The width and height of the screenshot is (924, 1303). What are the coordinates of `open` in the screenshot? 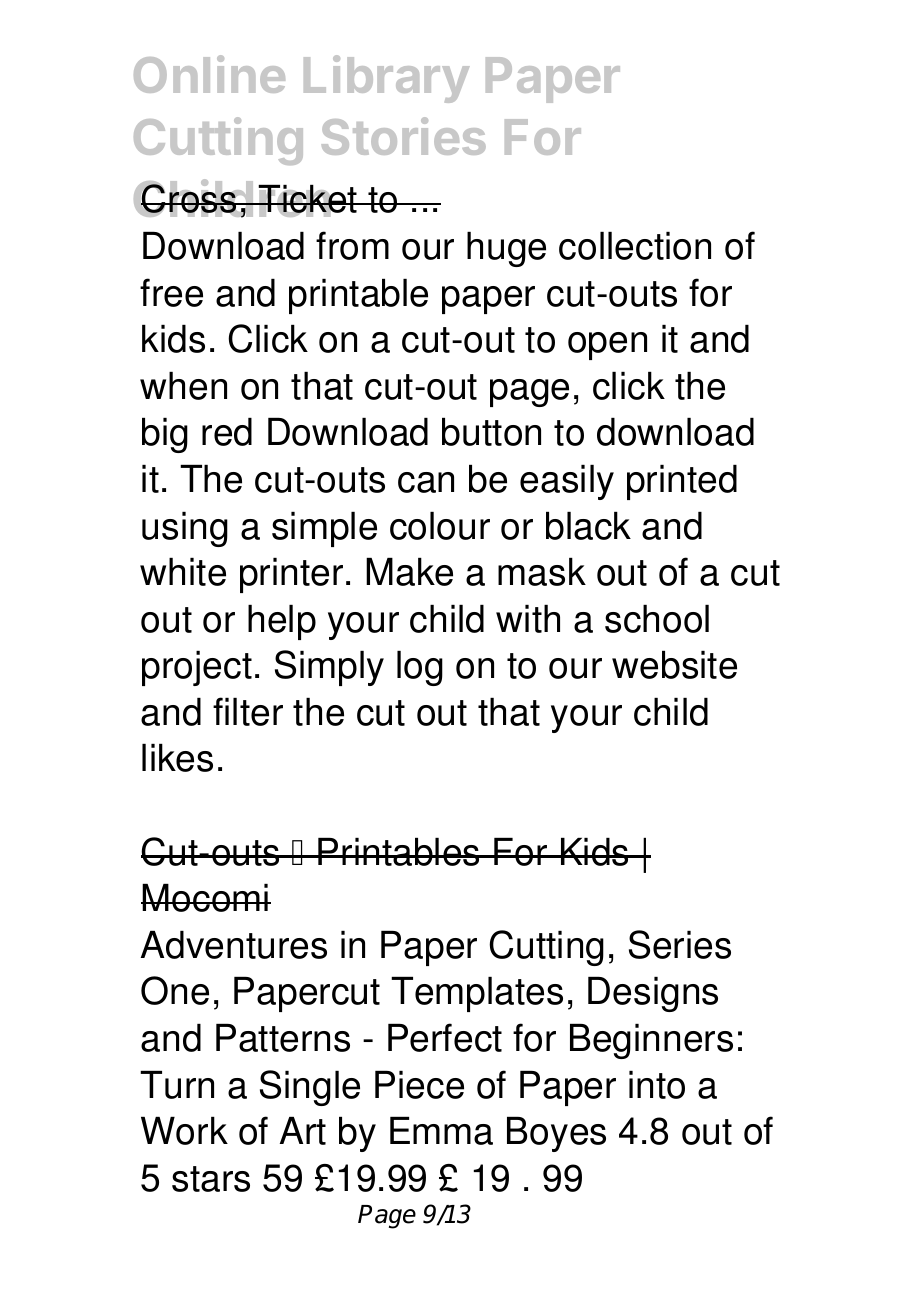 It's located at (607, 346).
